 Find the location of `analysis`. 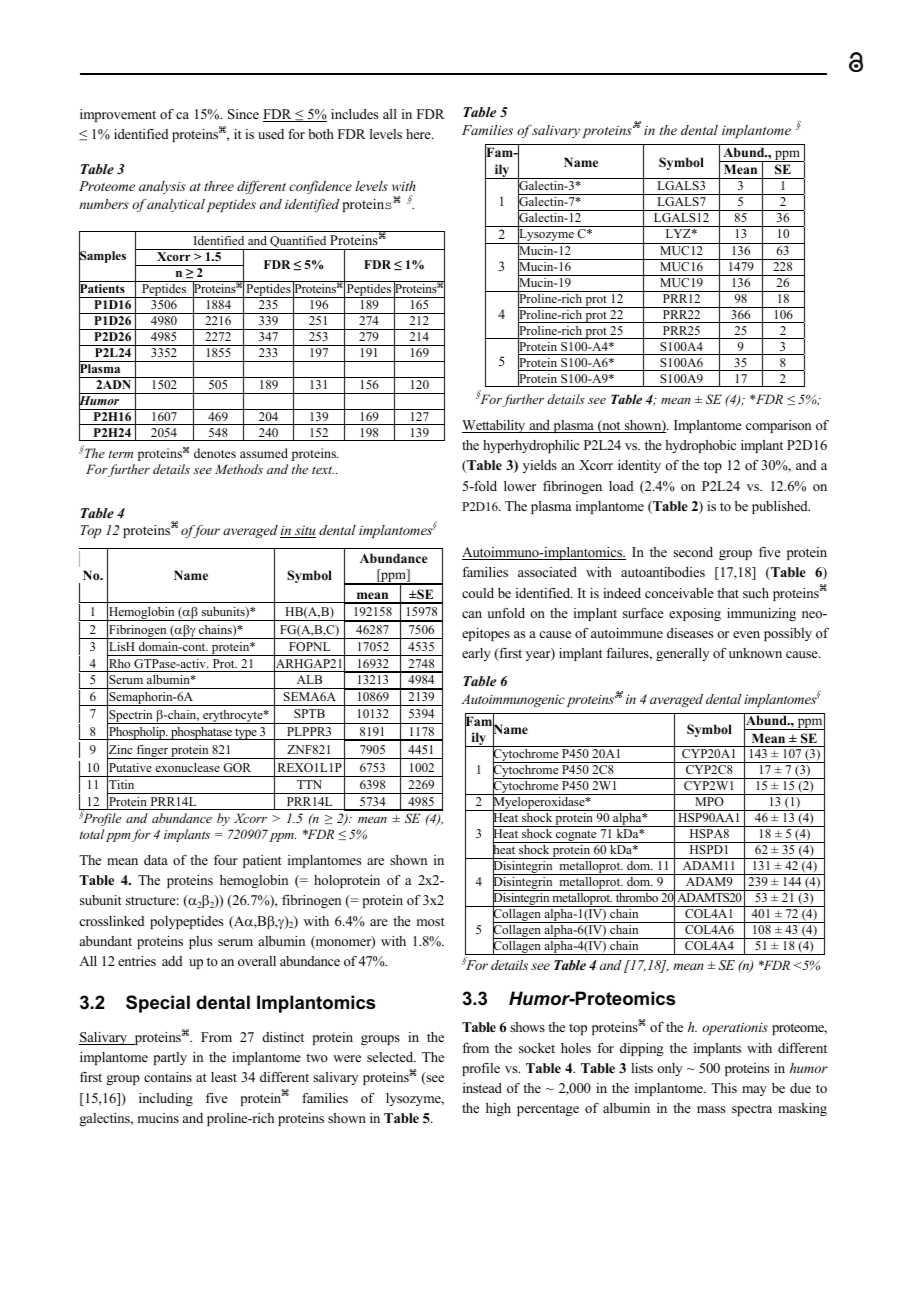

analysis is located at coordinates (162, 187).
